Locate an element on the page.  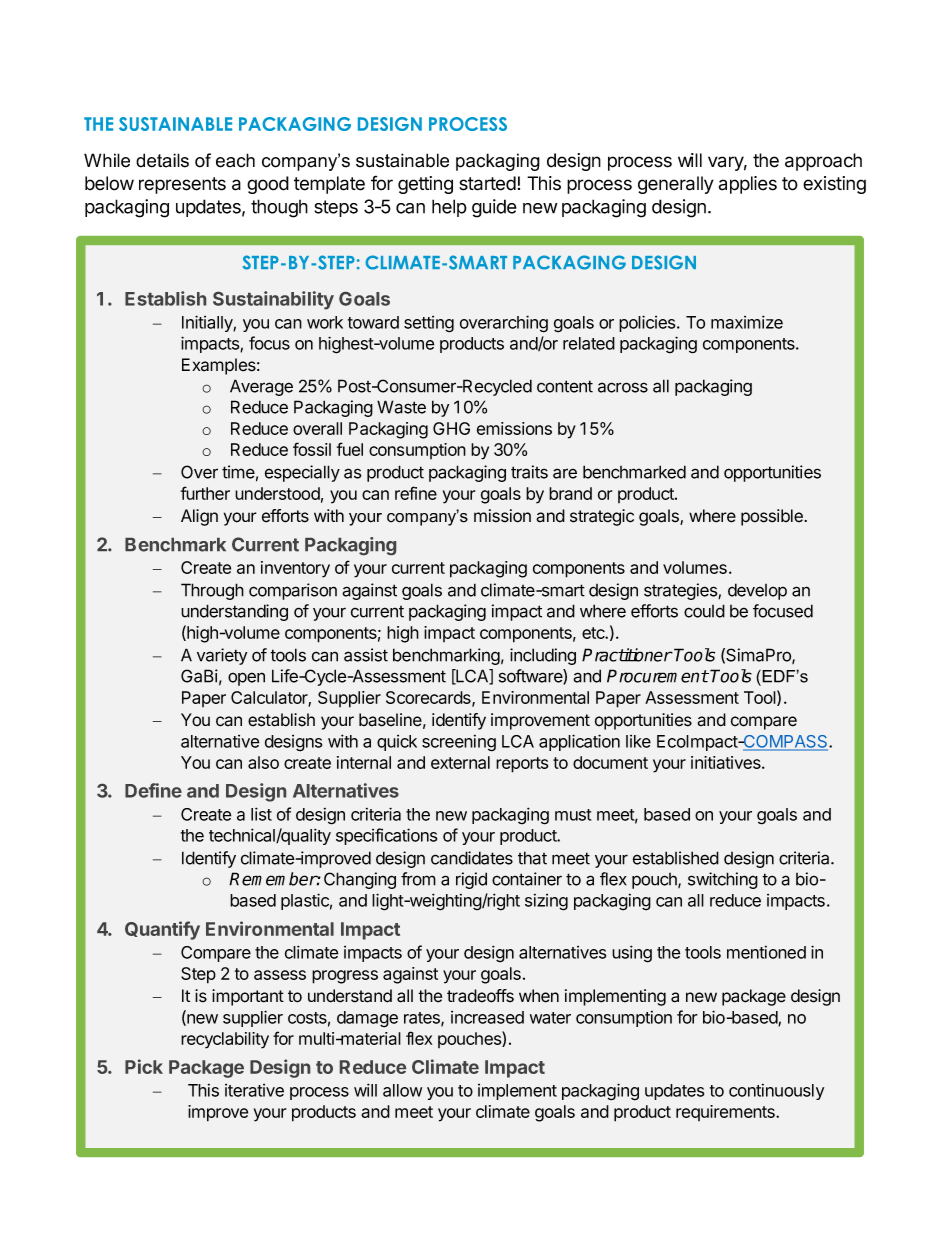
represents is located at coordinates (182, 185).
